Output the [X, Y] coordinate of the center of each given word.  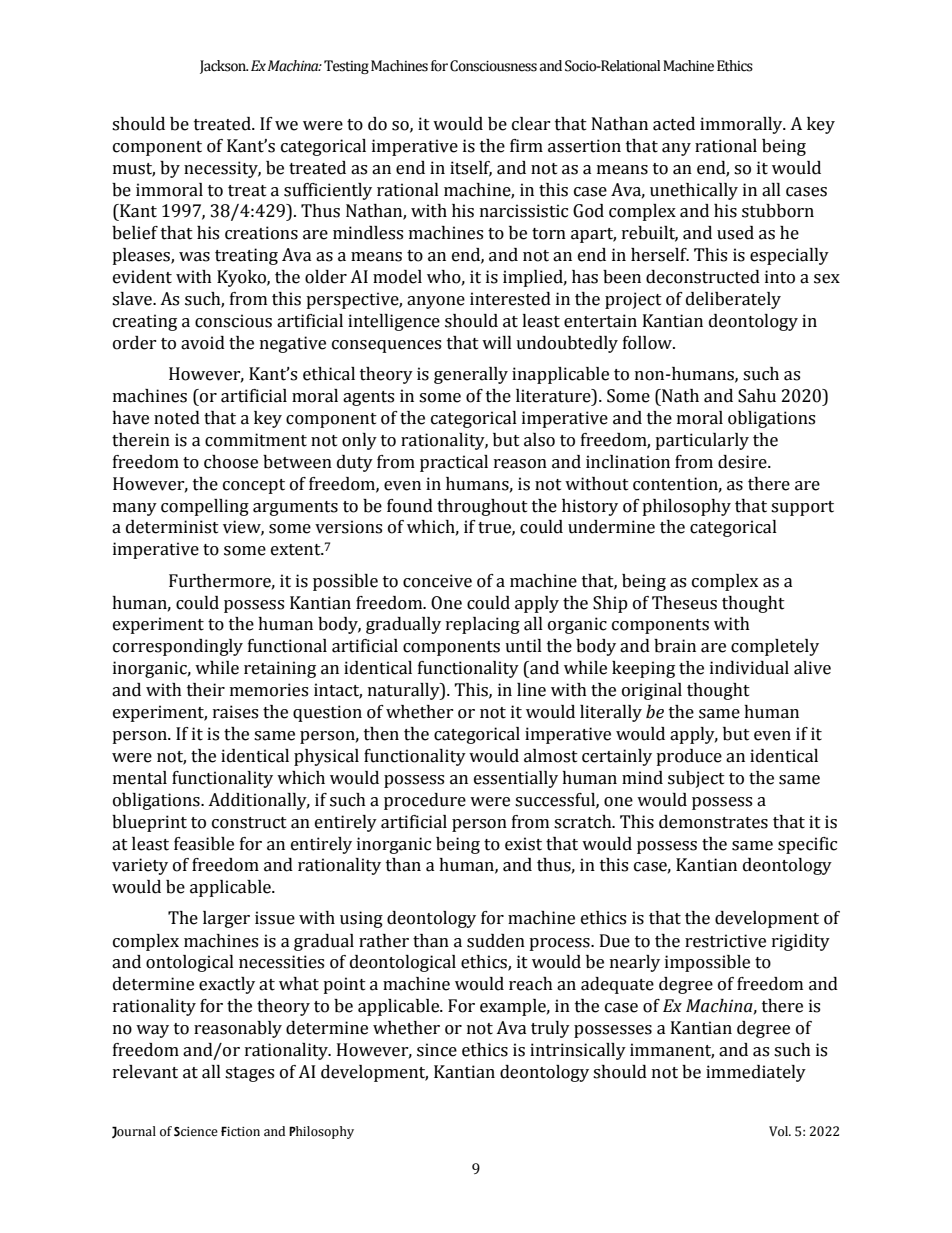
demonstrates [713, 822]
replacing [483, 625]
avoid [203, 343]
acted [674, 124]
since [437, 1050]
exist [523, 844]
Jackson [224, 67]
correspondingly [178, 647]
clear [531, 124]
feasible [204, 844]
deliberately [733, 300]
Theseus [684, 603]
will [497, 342]
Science [196, 1132]
